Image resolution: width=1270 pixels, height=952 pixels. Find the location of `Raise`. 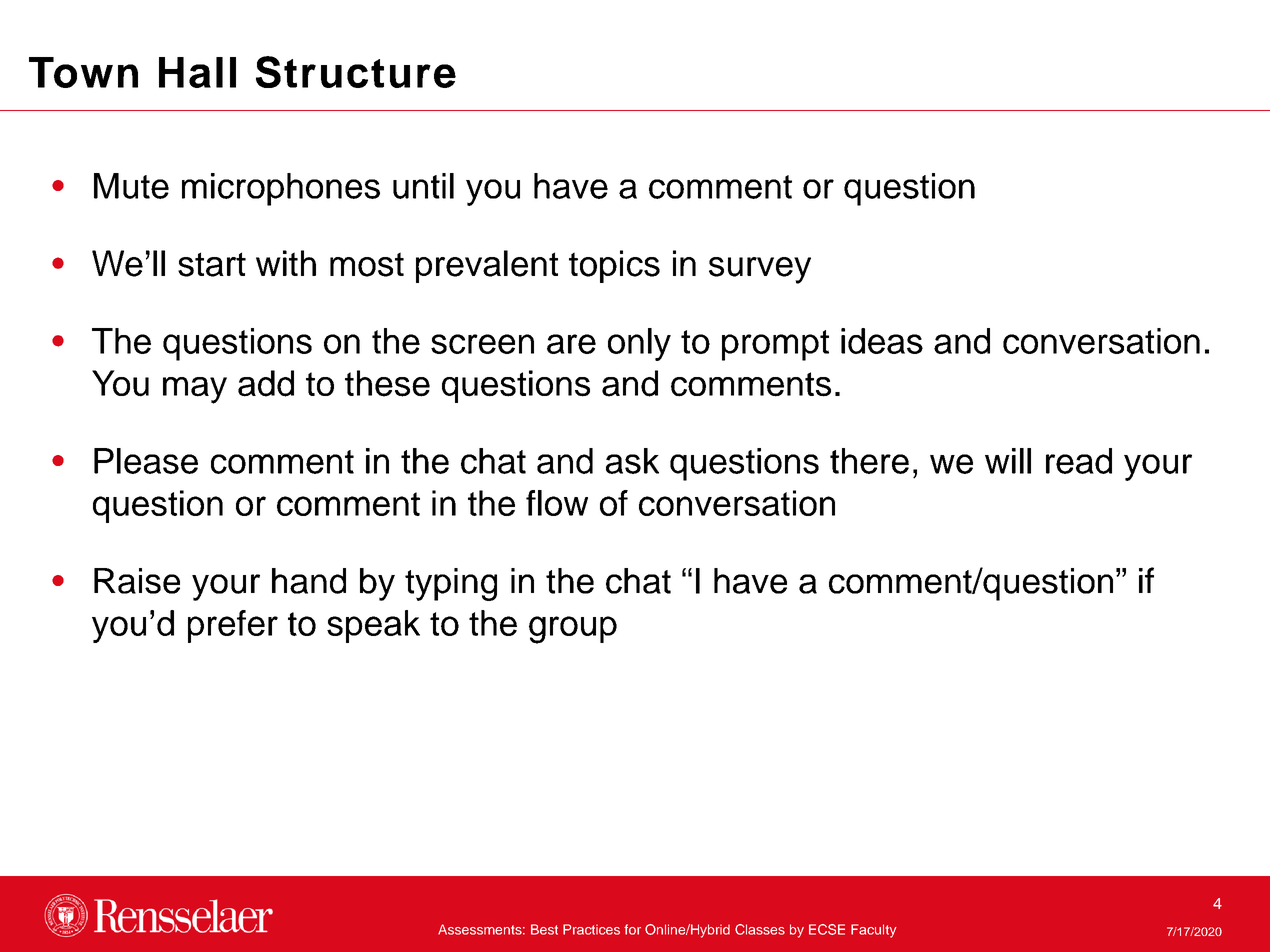

Raise is located at coordinates (137, 581).
